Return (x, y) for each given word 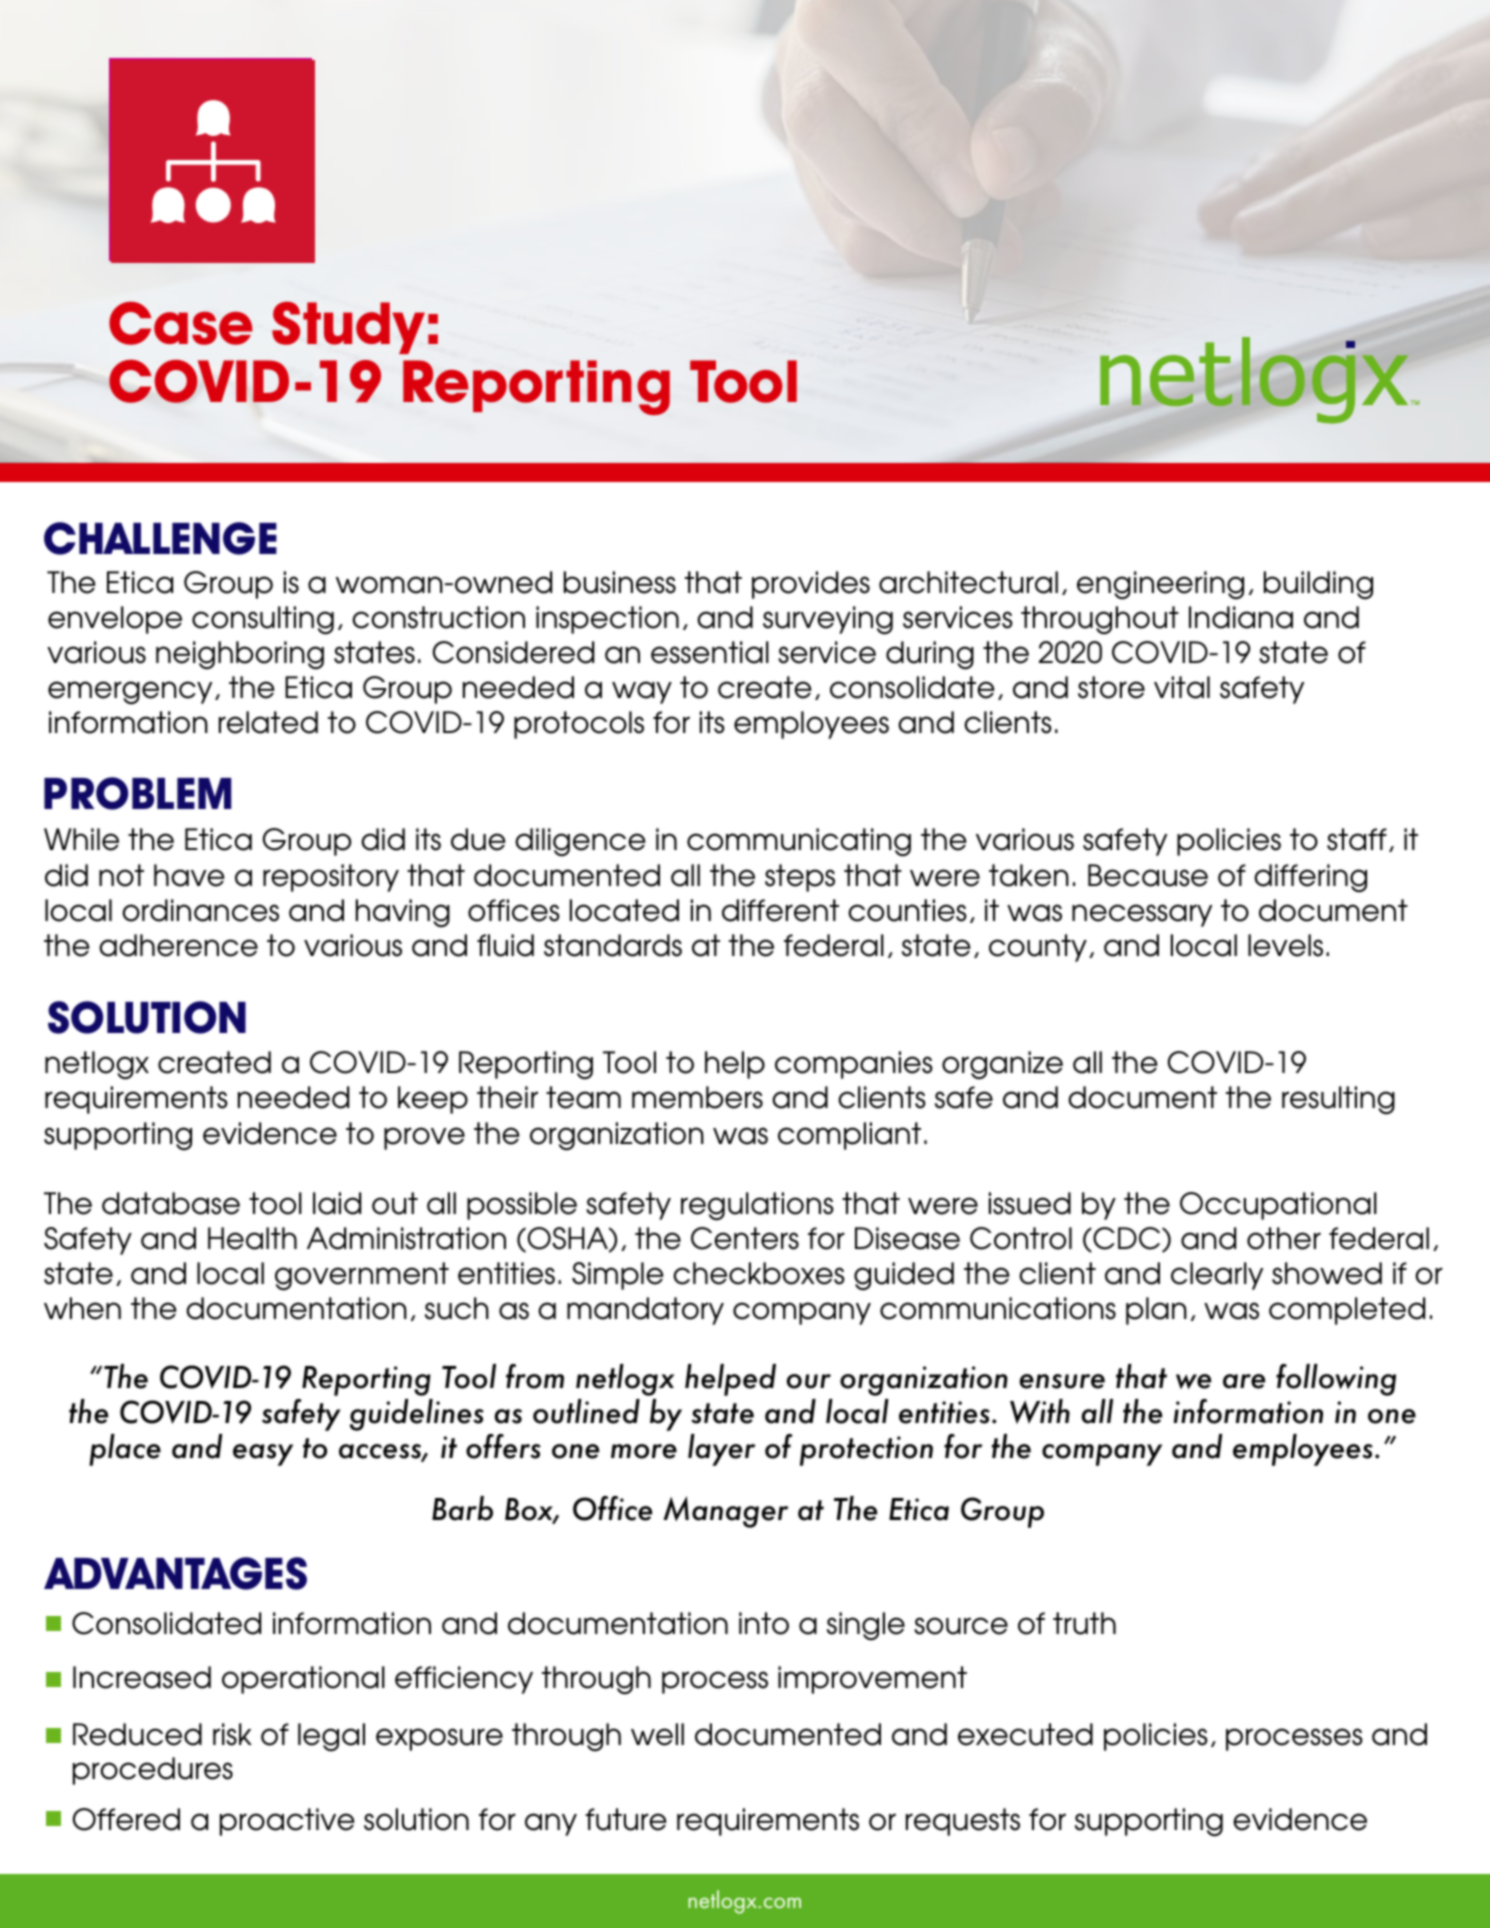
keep (433, 1100)
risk (232, 1734)
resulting (1338, 1100)
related (268, 722)
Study (348, 327)
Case (181, 323)
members (697, 1097)
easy (263, 1455)
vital (1182, 687)
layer (722, 1450)
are (1244, 1381)
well (657, 1734)
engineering (1160, 585)
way (642, 692)
